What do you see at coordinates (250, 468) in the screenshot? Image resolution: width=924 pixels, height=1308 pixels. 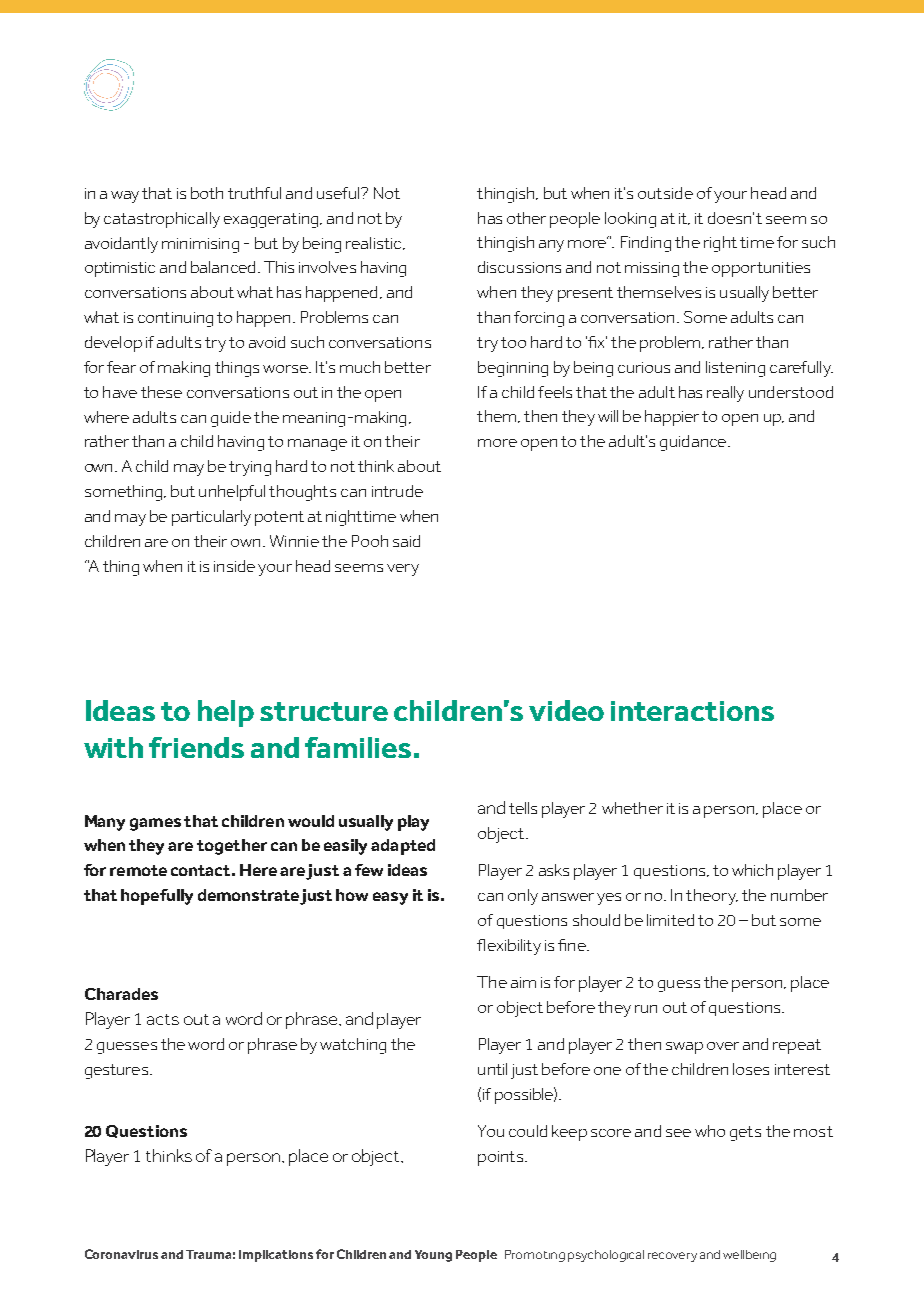 I see `trying` at bounding box center [250, 468].
